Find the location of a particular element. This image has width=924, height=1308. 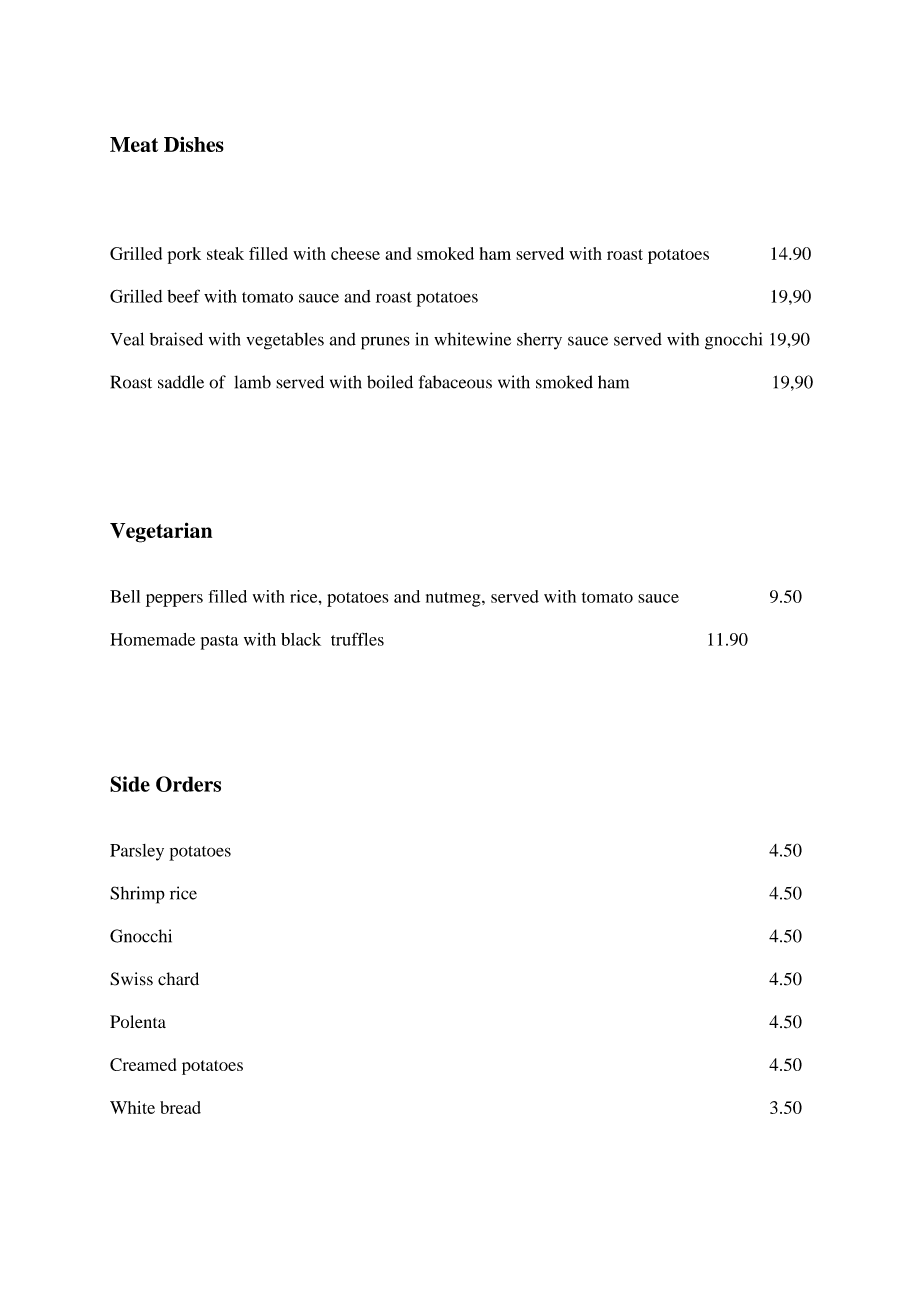

bread is located at coordinates (180, 1107).
